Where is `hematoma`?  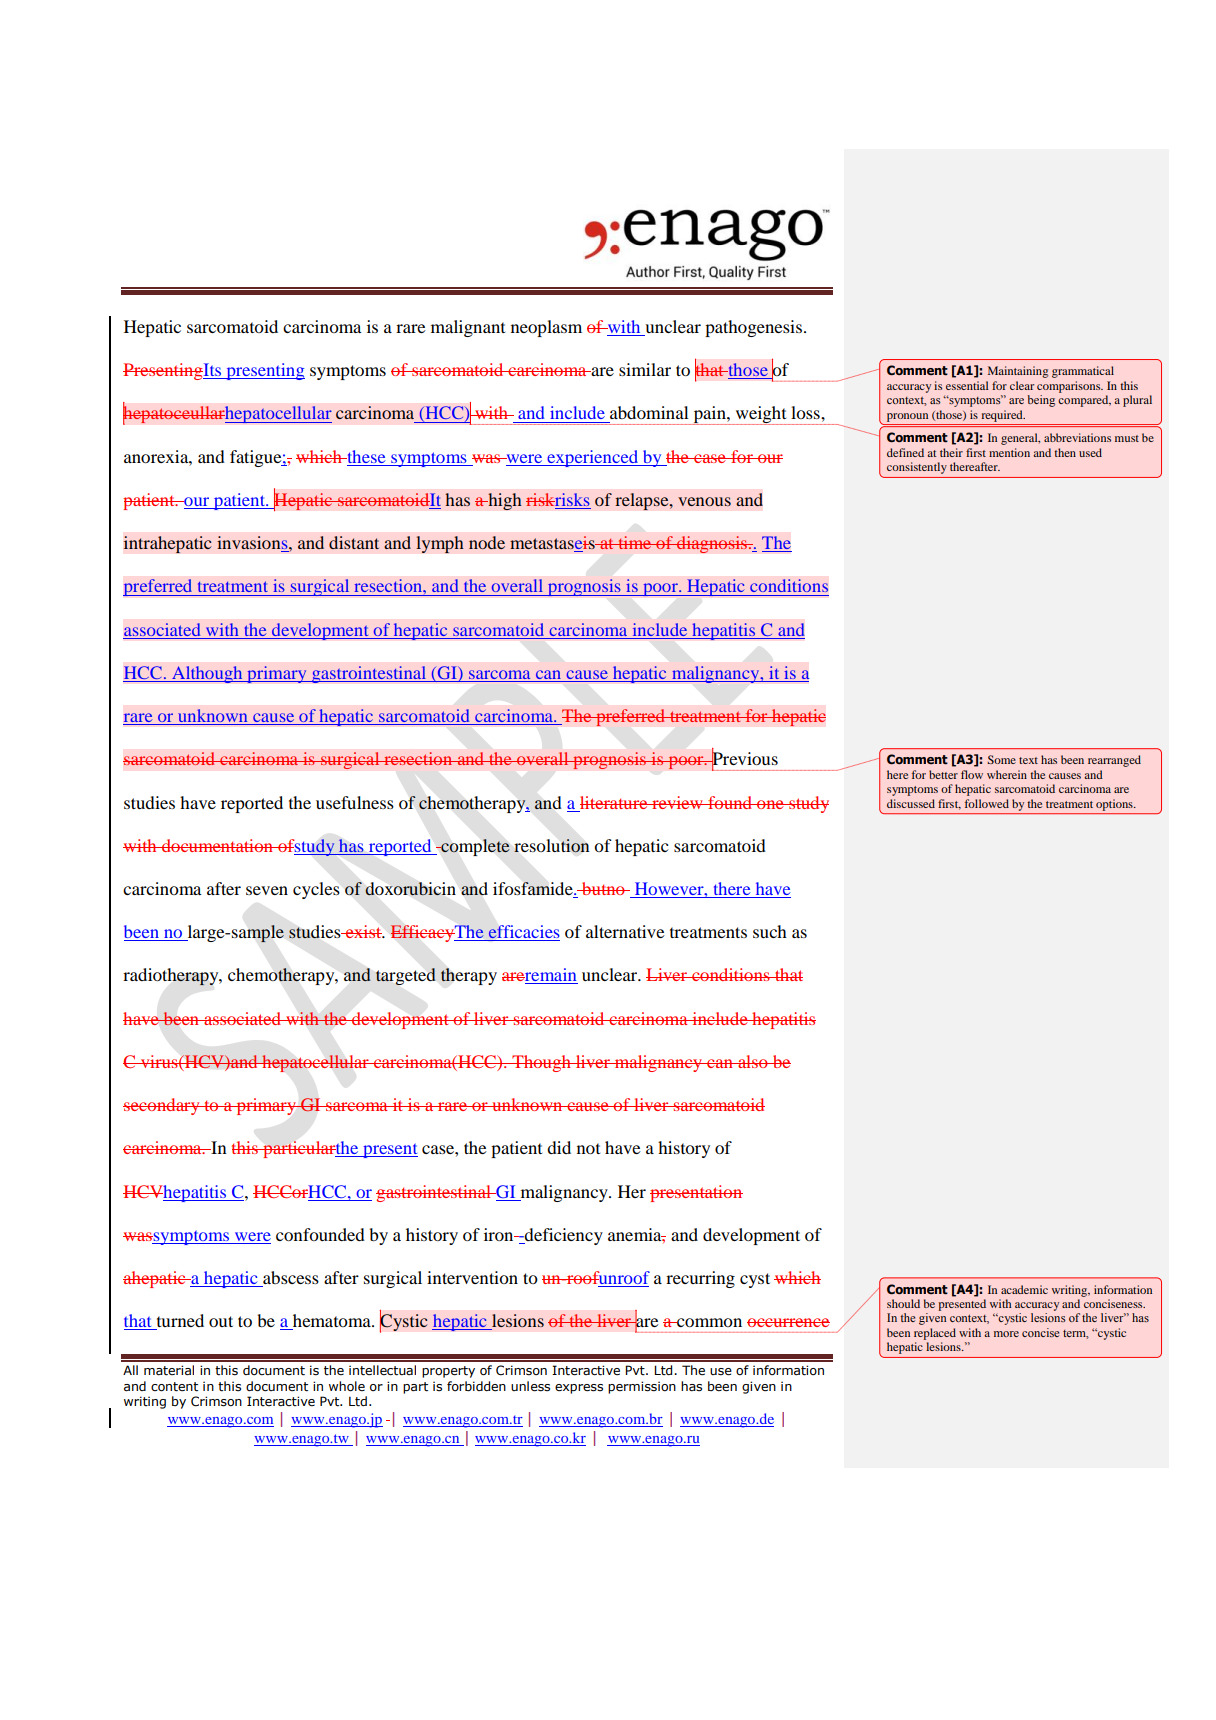
hematoma is located at coordinates (331, 1322).
